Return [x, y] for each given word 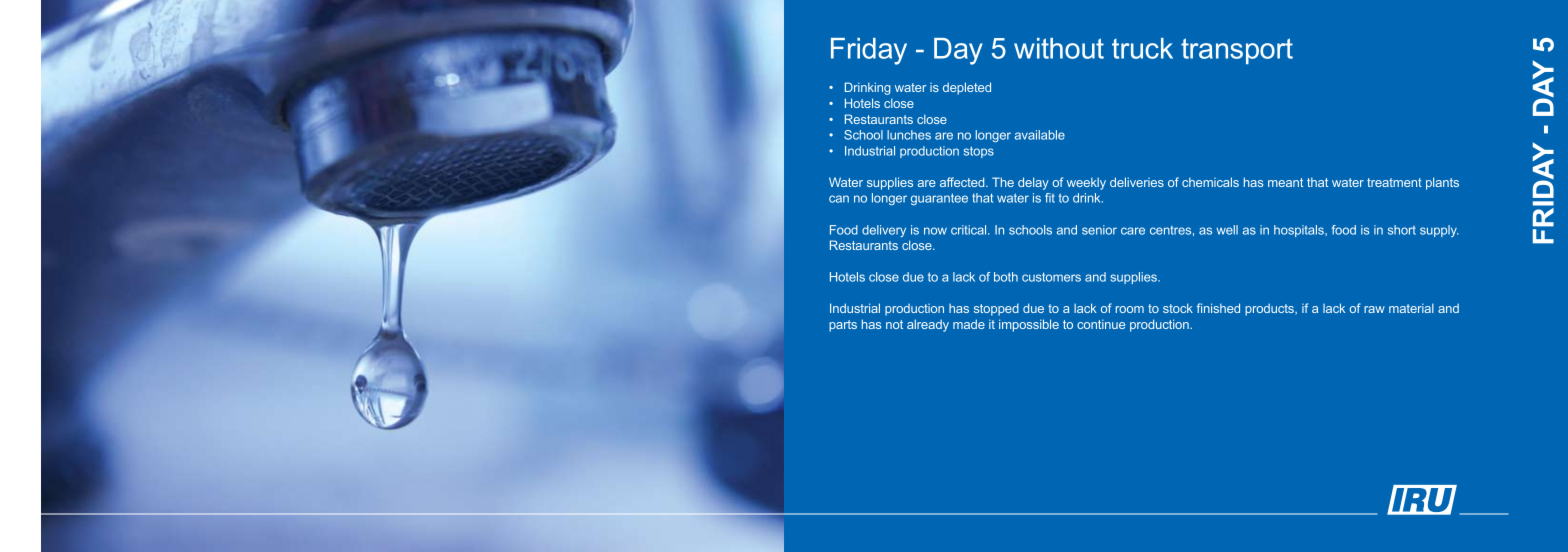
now [935, 231]
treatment [1394, 182]
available [1040, 135]
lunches [909, 135]
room [1130, 309]
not [894, 324]
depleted [967, 88]
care [1133, 231]
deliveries [1137, 182]
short [1402, 230]
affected [963, 182]
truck [1142, 48]
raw [1374, 309]
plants [1442, 183]
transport [1237, 51]
